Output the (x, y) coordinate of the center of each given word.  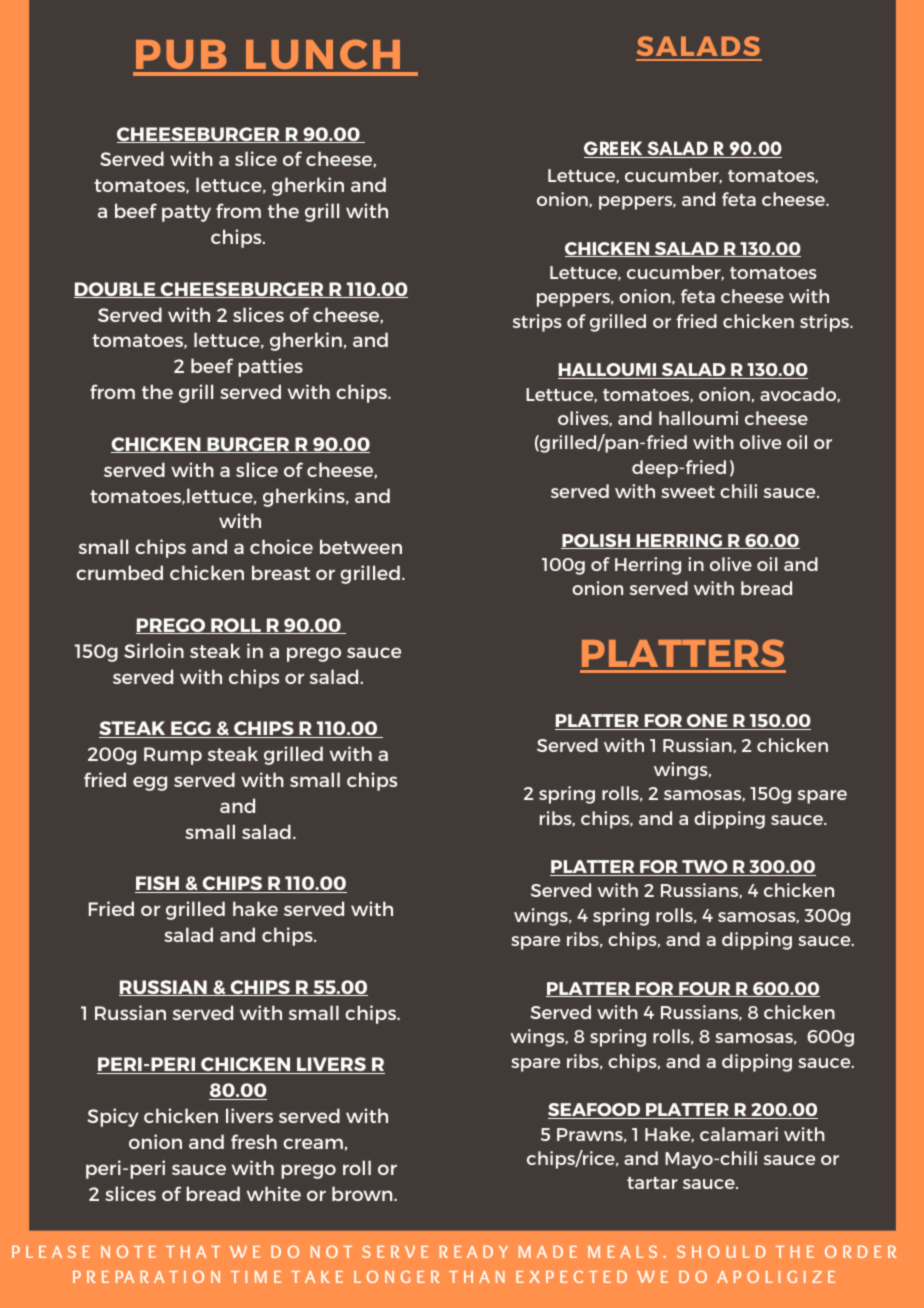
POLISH (596, 541)
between (361, 546)
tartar (652, 1183)
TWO (705, 868)
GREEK (614, 149)
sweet (688, 492)
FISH (158, 884)
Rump (173, 756)
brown (363, 1193)
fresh (254, 1141)
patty (186, 213)
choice (281, 546)
